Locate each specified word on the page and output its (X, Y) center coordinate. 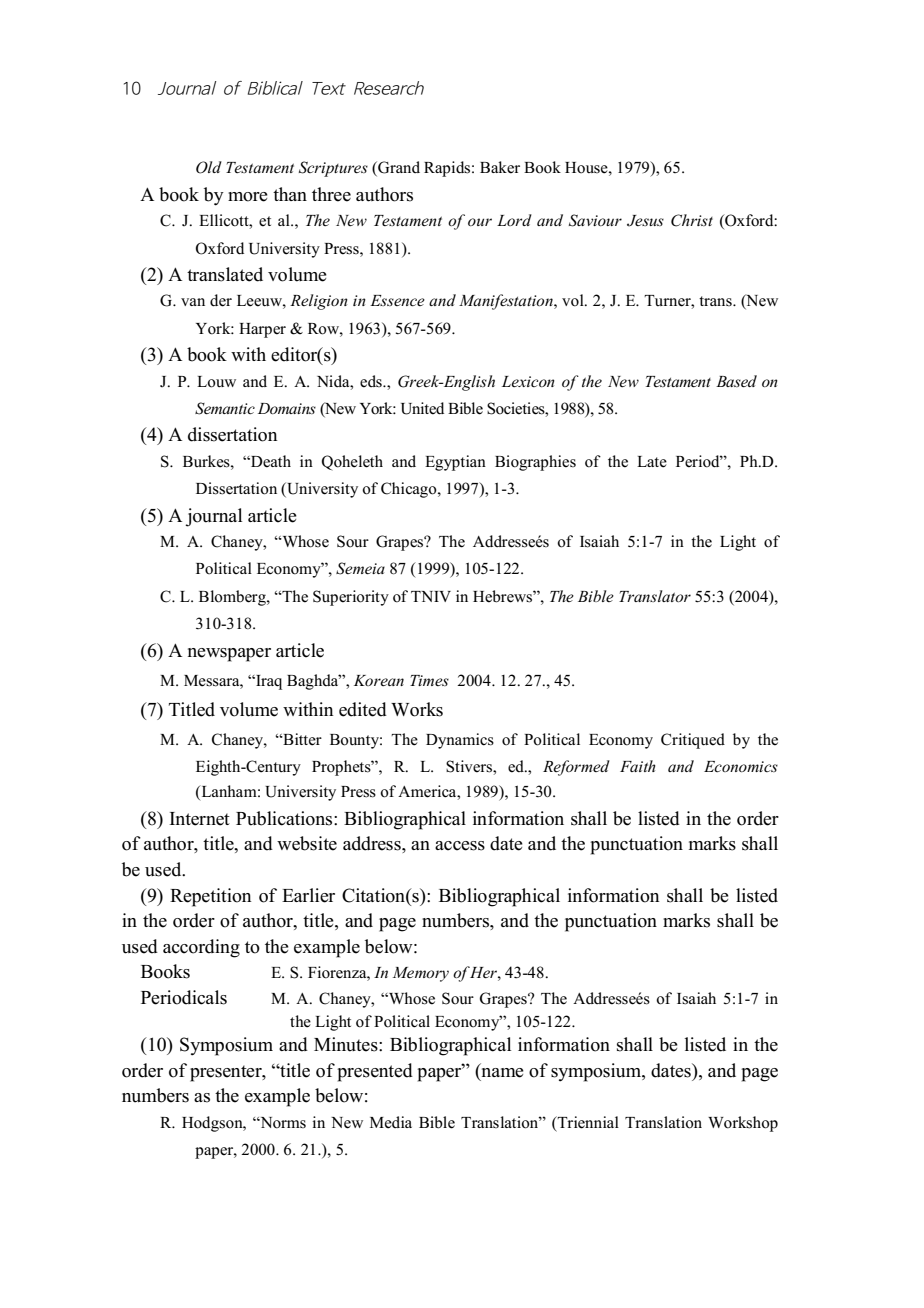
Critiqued (693, 741)
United (422, 408)
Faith (638, 766)
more (248, 197)
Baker (500, 167)
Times (429, 680)
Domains (287, 408)
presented (375, 1072)
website (307, 843)
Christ (692, 220)
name (501, 1072)
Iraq (268, 682)
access (460, 846)
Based (736, 381)
